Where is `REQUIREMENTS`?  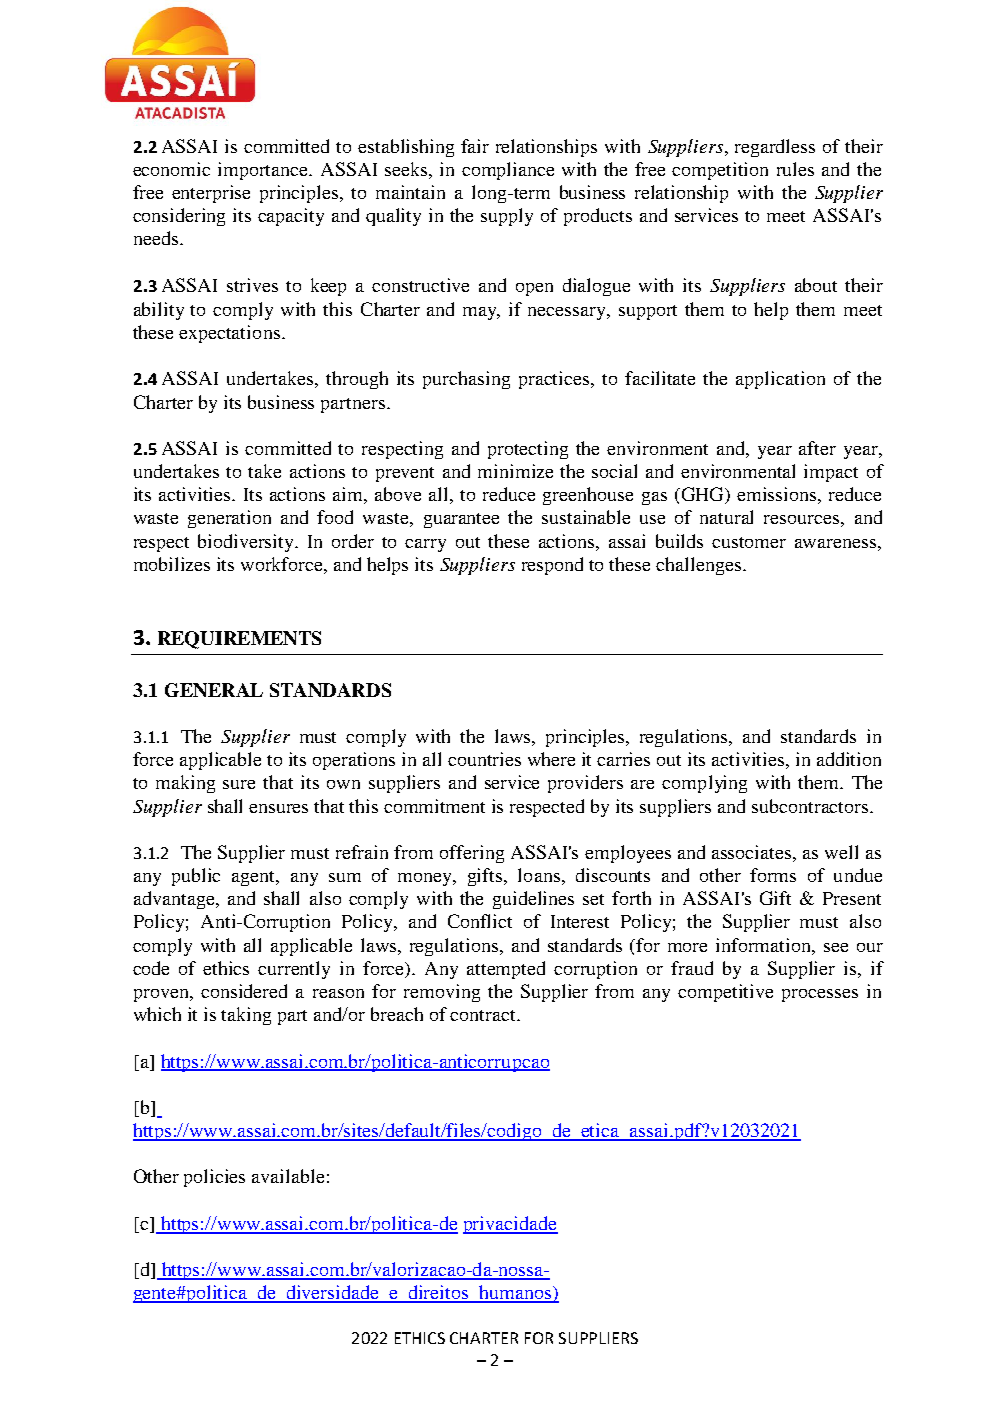 REQUIREMENTS is located at coordinates (239, 640).
